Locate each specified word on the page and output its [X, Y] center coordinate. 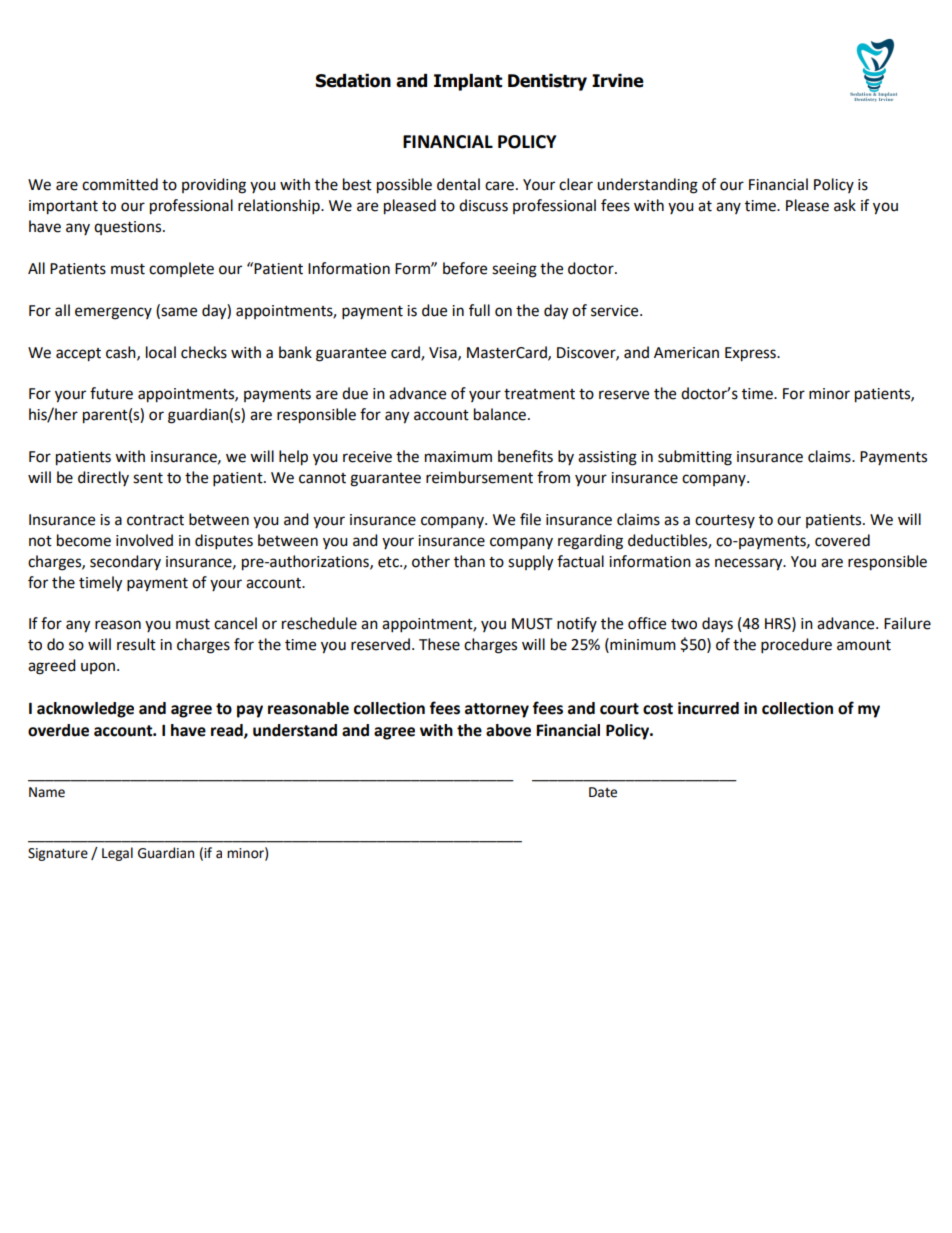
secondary [125, 562]
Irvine [618, 81]
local [161, 352]
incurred [708, 708]
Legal [117, 854]
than [469, 561]
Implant [468, 82]
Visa [444, 353]
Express [751, 354]
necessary [750, 564]
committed [120, 184]
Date [603, 792]
